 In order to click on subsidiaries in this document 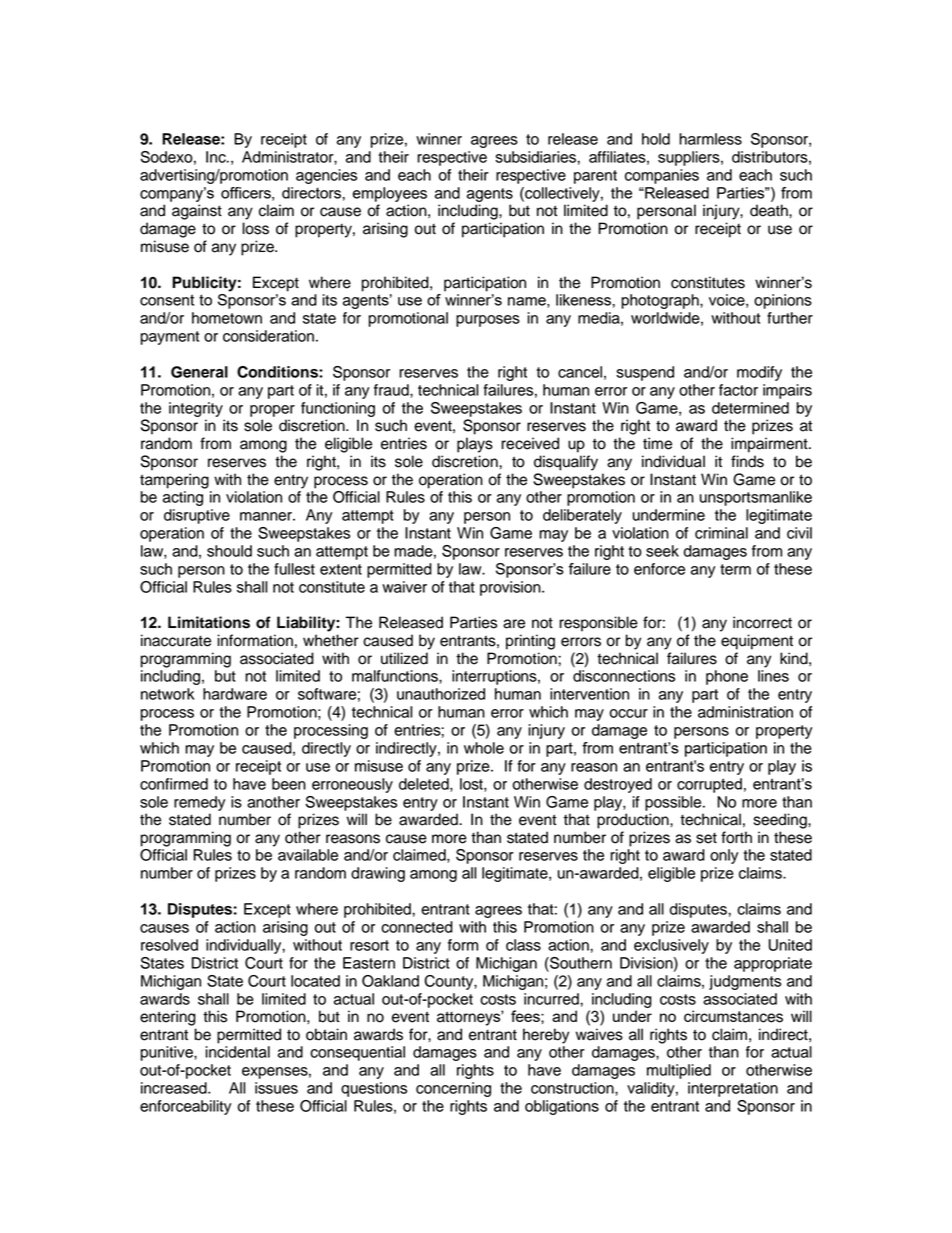, I will do `click(536, 157)`.
